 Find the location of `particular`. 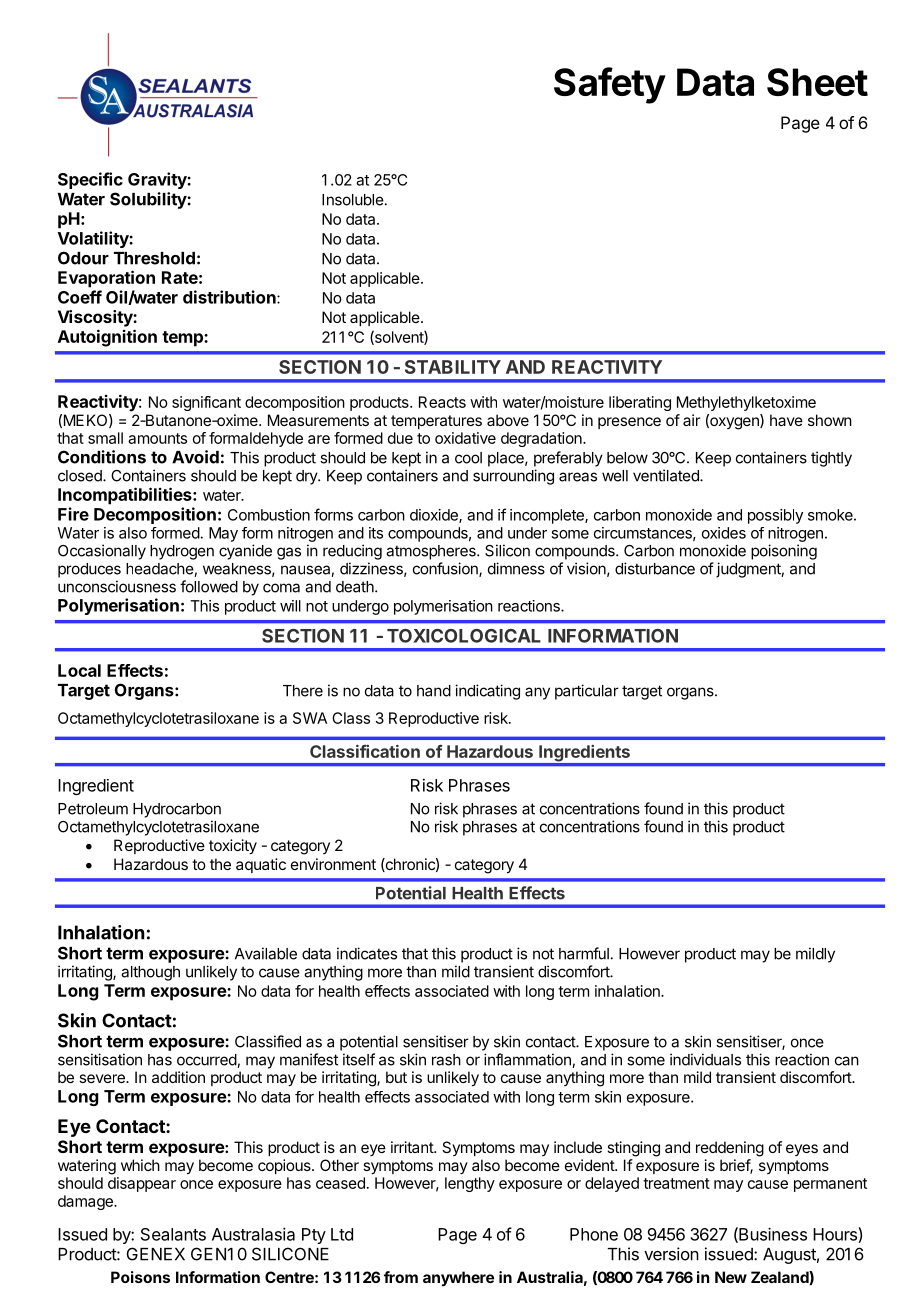

particular is located at coordinates (587, 692).
